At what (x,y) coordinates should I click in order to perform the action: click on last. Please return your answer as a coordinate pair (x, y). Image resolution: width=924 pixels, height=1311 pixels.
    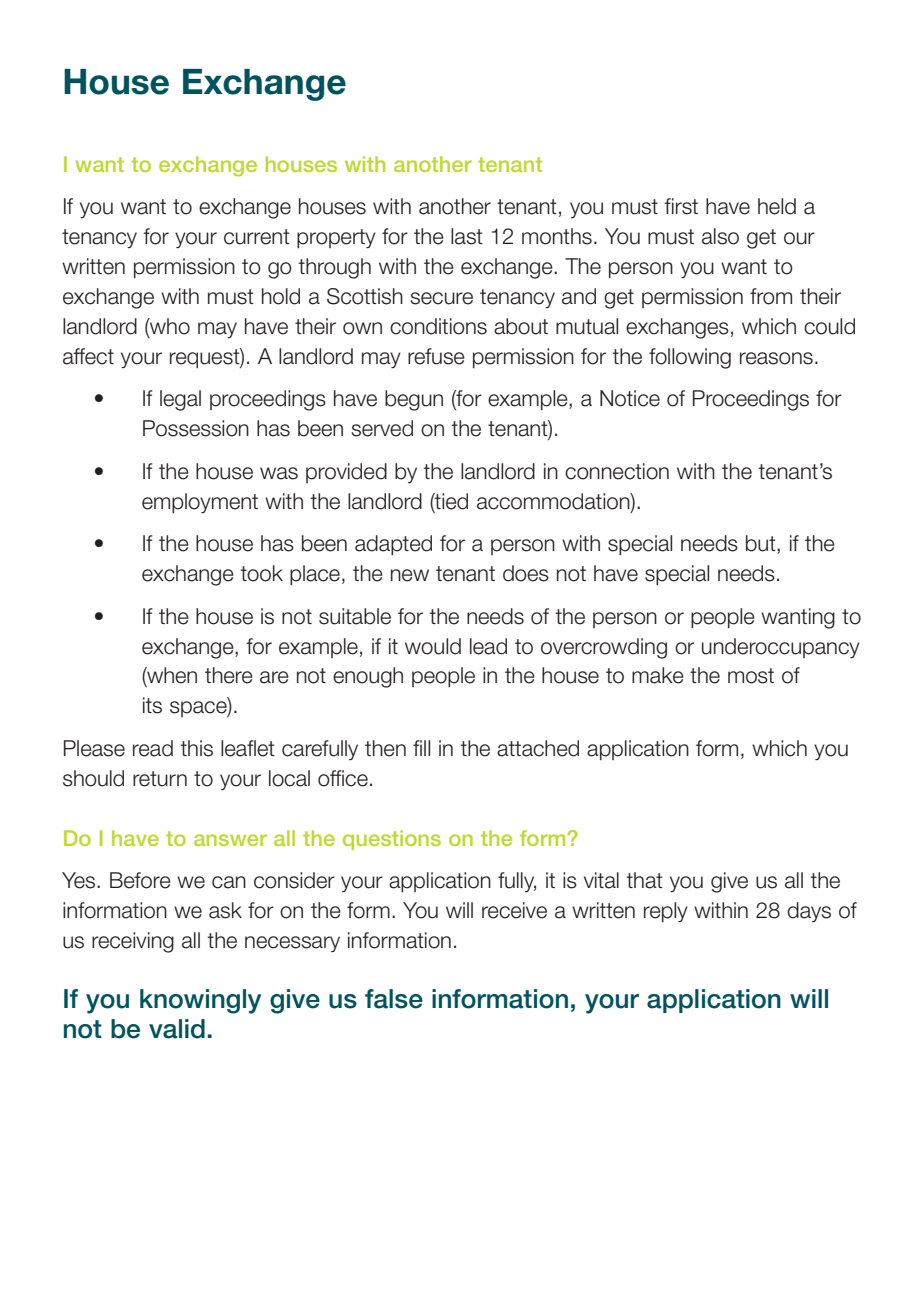
    Looking at the image, I should click on (467, 236).
